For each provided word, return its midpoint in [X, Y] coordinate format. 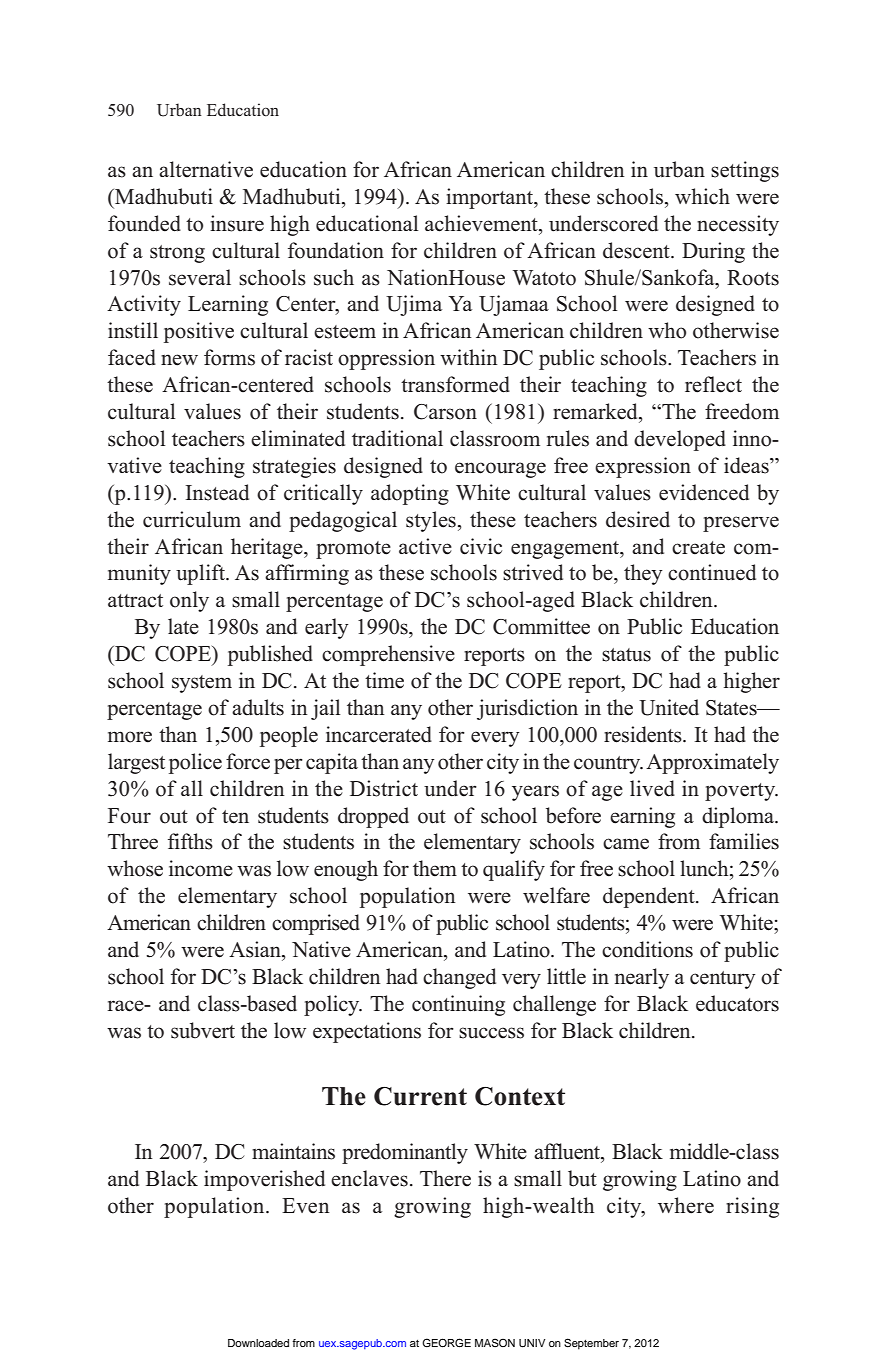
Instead [217, 492]
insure [237, 223]
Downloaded [258, 1343]
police [195, 763]
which [702, 196]
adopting [410, 494]
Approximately [712, 763]
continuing [458, 1005]
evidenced [704, 492]
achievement [482, 223]
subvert [203, 1030]
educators [737, 1003]
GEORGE [446, 1343]
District [384, 788]
